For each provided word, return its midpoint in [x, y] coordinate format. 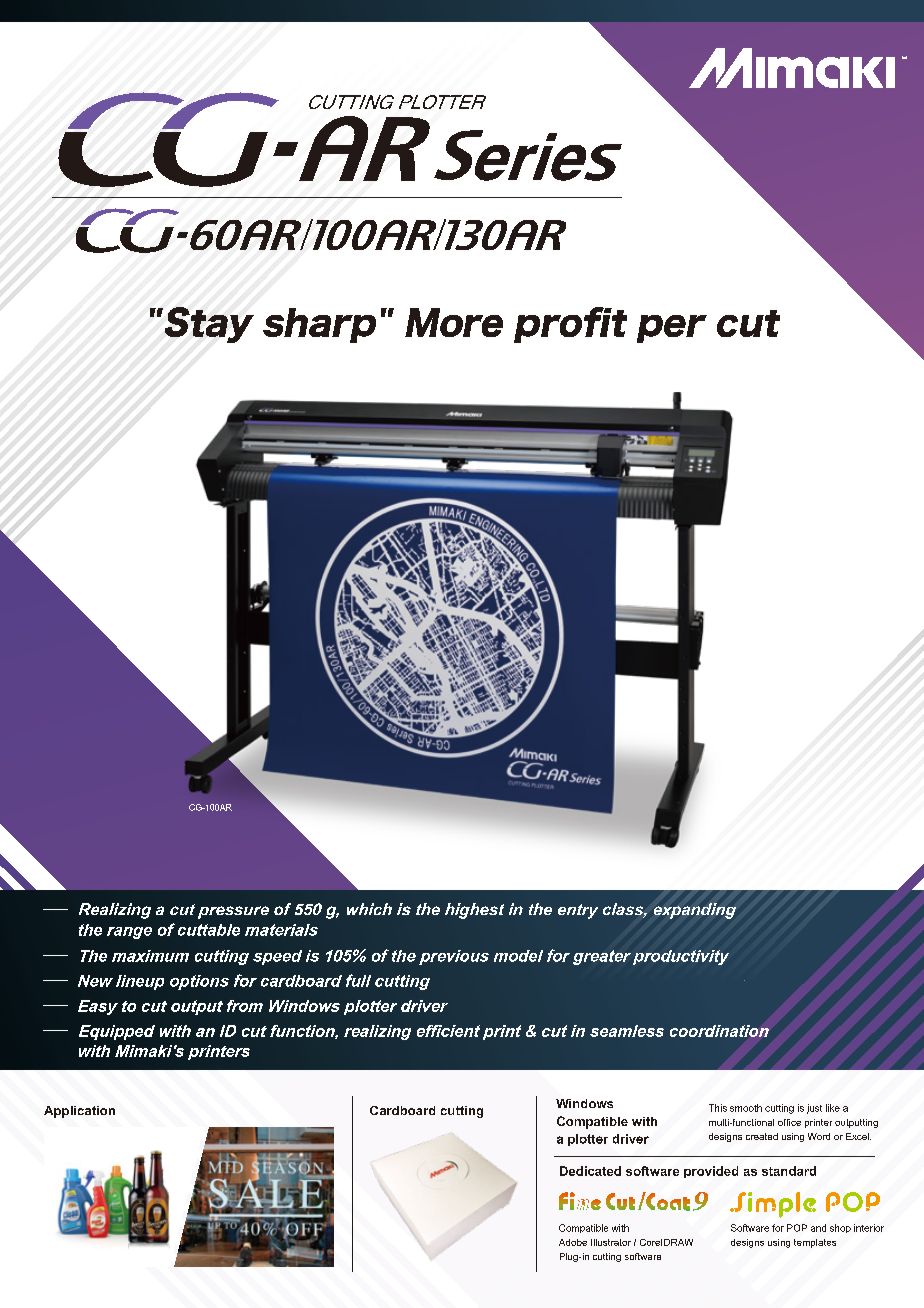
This [718, 1108]
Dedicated [590, 1171]
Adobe [573, 1242]
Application [79, 1112]
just [814, 1109]
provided [711, 1172]
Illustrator [611, 1242]
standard [789, 1171]
